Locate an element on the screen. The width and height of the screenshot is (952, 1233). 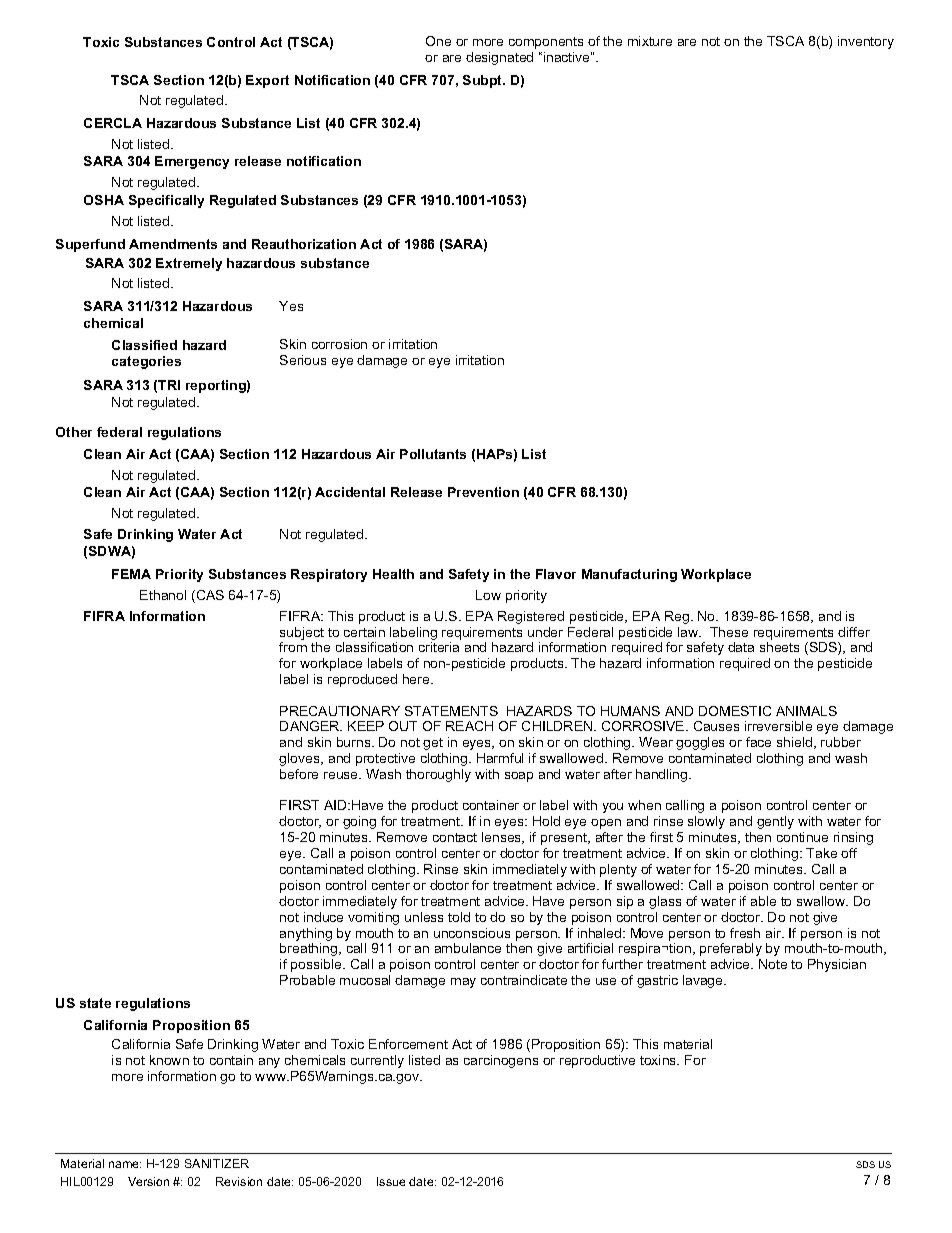
name is located at coordinates (125, 1164).
